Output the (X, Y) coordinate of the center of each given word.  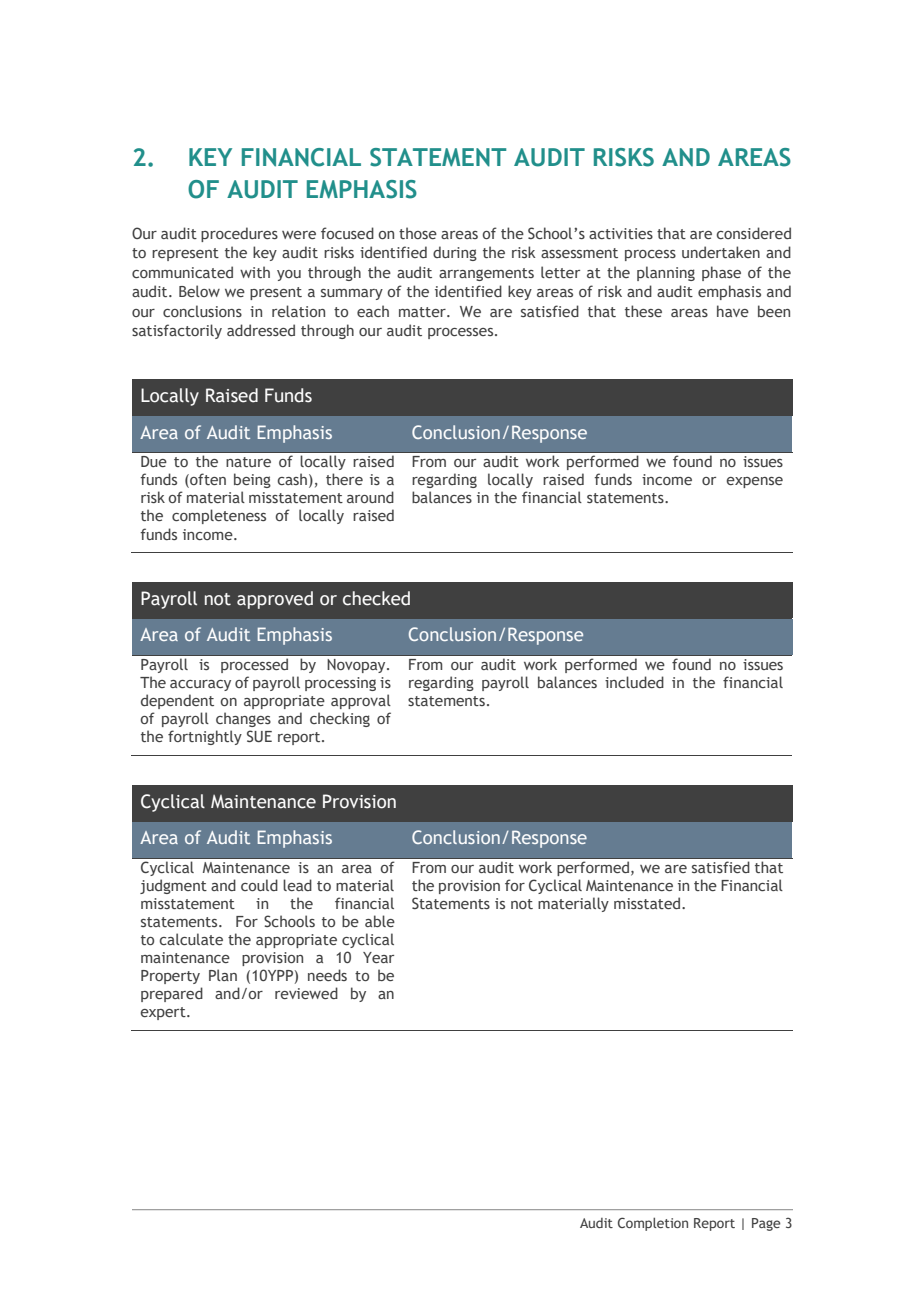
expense (755, 482)
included (634, 682)
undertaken (721, 252)
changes (243, 719)
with (255, 272)
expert (164, 1013)
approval (361, 701)
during (455, 253)
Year (378, 957)
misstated (647, 903)
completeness (219, 516)
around (370, 497)
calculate (191, 939)
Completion (653, 1224)
